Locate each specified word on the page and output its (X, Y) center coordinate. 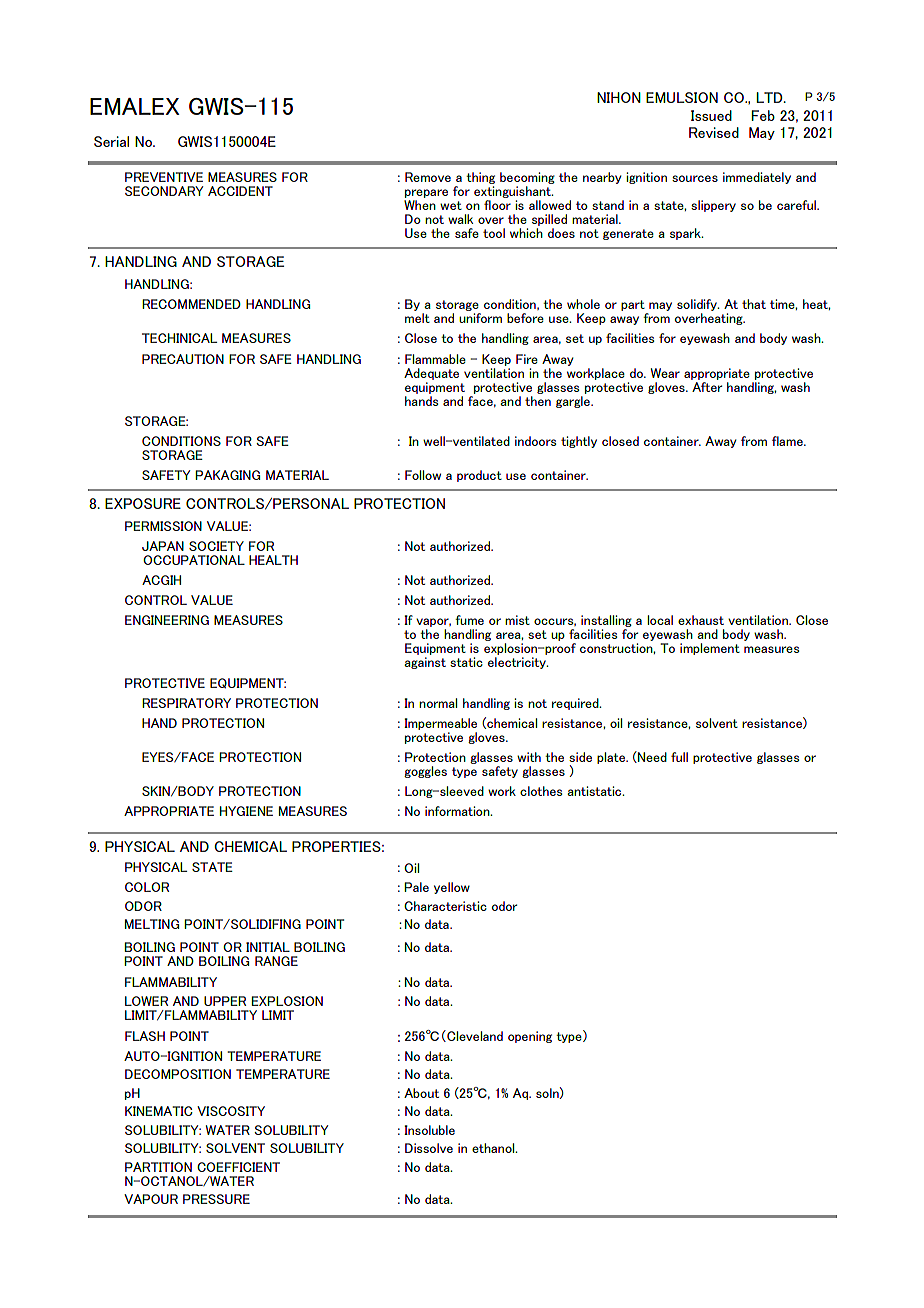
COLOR (147, 887)
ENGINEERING (167, 620)
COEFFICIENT (238, 1167)
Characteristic (445, 906)
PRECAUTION (183, 359)
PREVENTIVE (164, 177)
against (425, 663)
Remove (428, 177)
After (707, 385)
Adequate (431, 374)
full (679, 757)
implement (710, 649)
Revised (714, 132)
